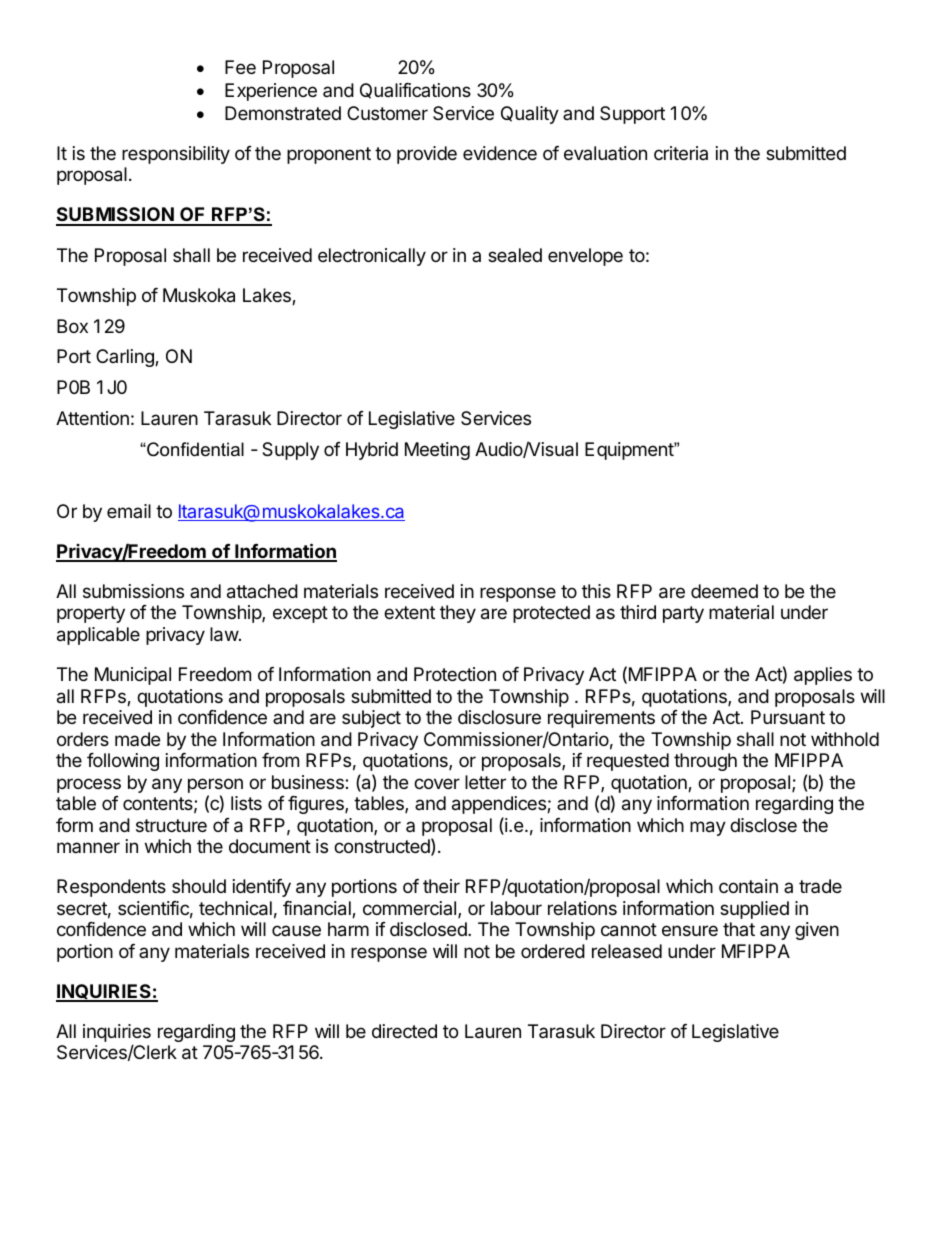 The image size is (952, 1233). Describe the element at coordinates (605, 153) in the page. I see `evaluation` at that location.
